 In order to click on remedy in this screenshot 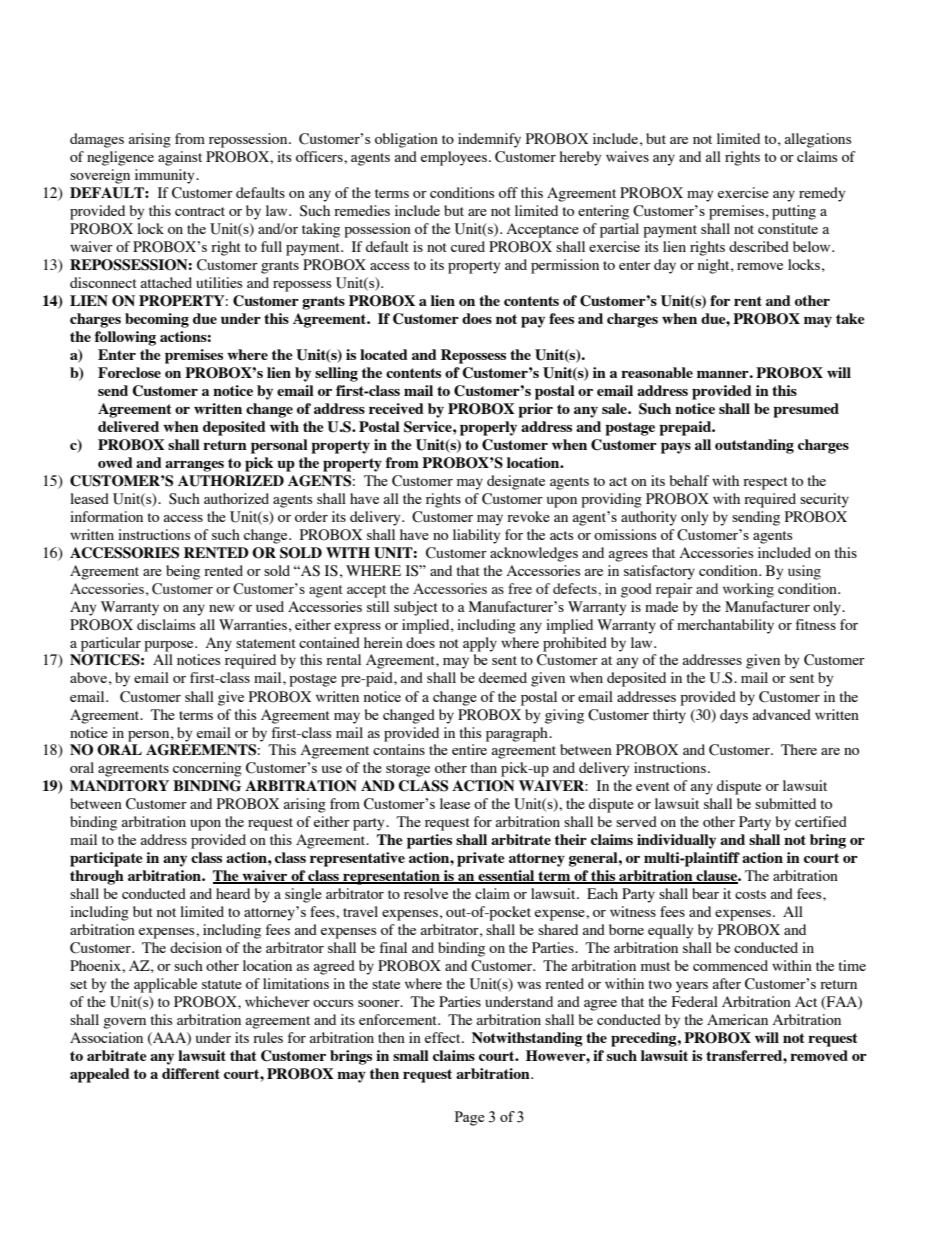, I will do `click(822, 194)`.
